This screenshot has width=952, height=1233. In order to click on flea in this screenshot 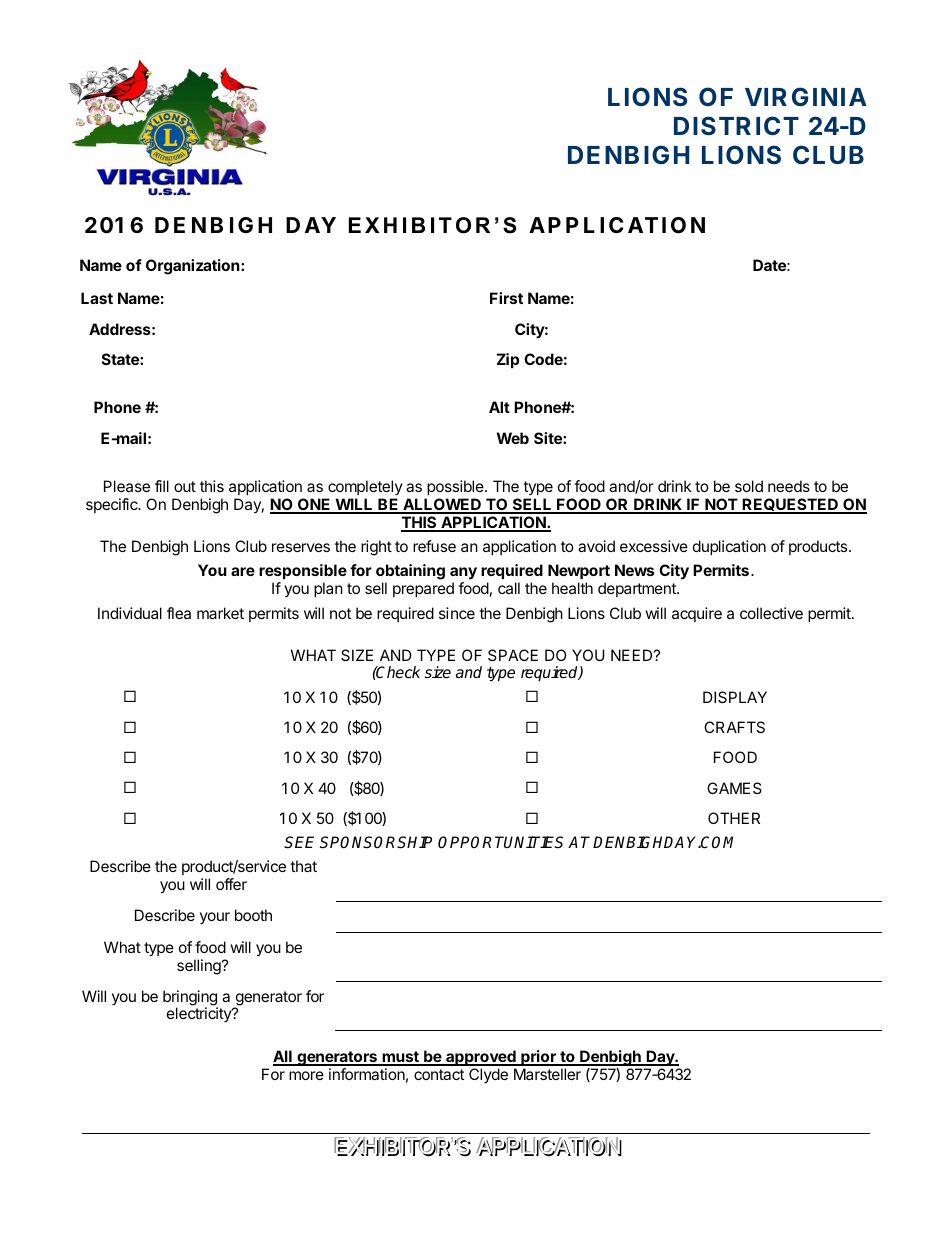, I will do `click(179, 613)`.
